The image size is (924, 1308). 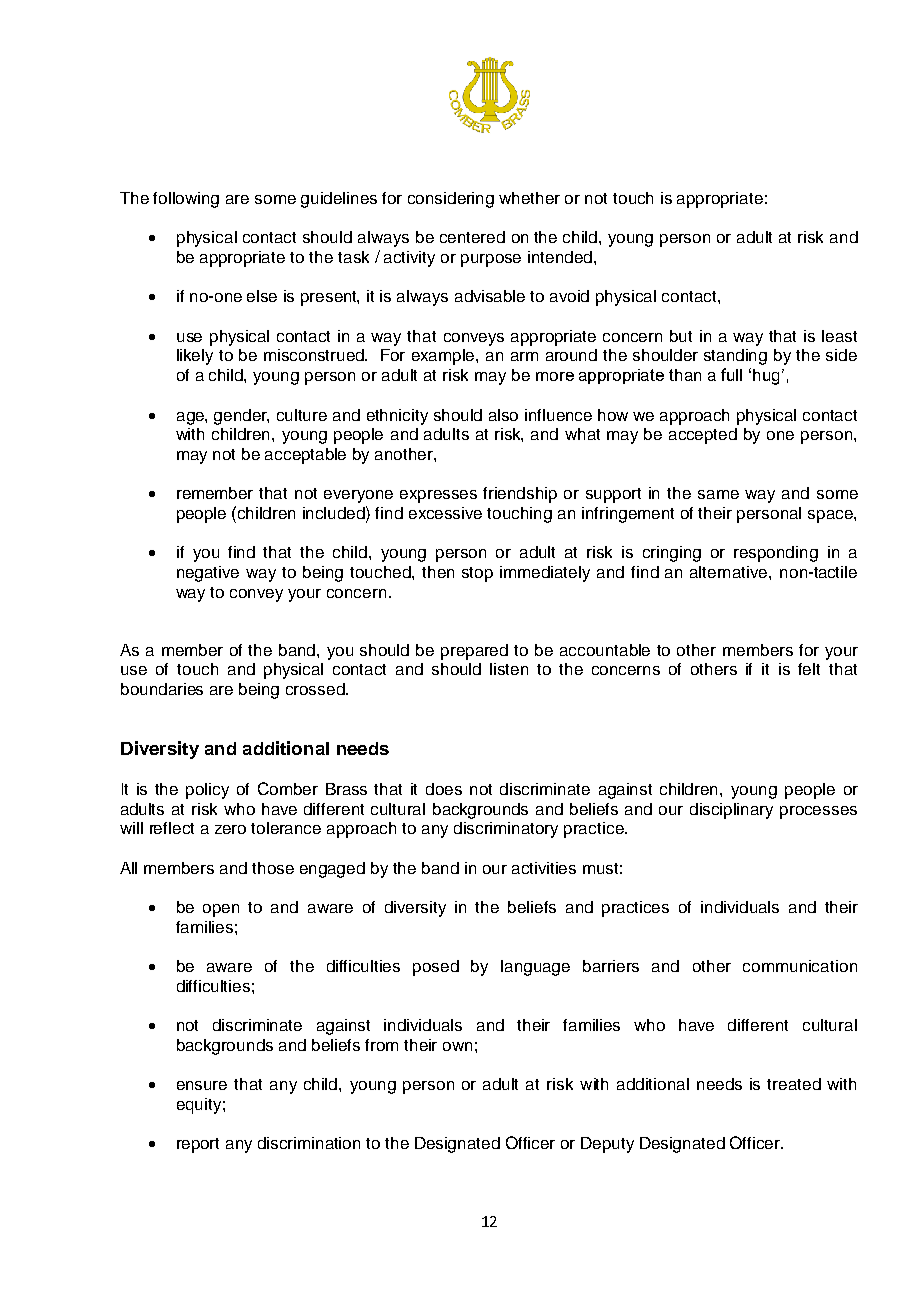 I want to click on but, so click(x=681, y=336).
